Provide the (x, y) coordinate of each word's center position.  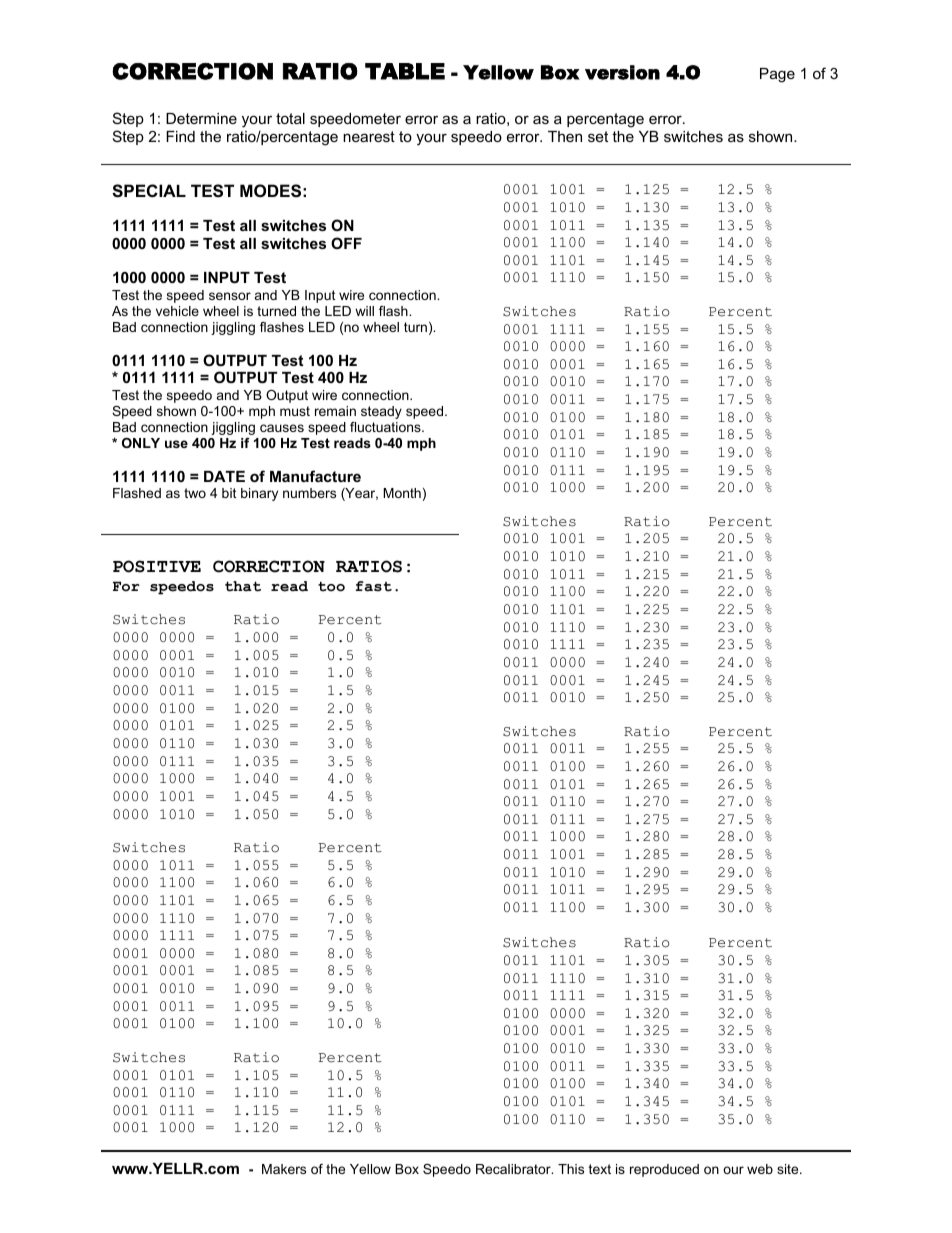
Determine (201, 118)
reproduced (664, 1170)
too (331, 586)
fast (373, 586)
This (571, 1169)
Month (402, 493)
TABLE (405, 71)
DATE (224, 476)
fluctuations (386, 427)
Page (777, 75)
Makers (284, 1169)
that (243, 586)
